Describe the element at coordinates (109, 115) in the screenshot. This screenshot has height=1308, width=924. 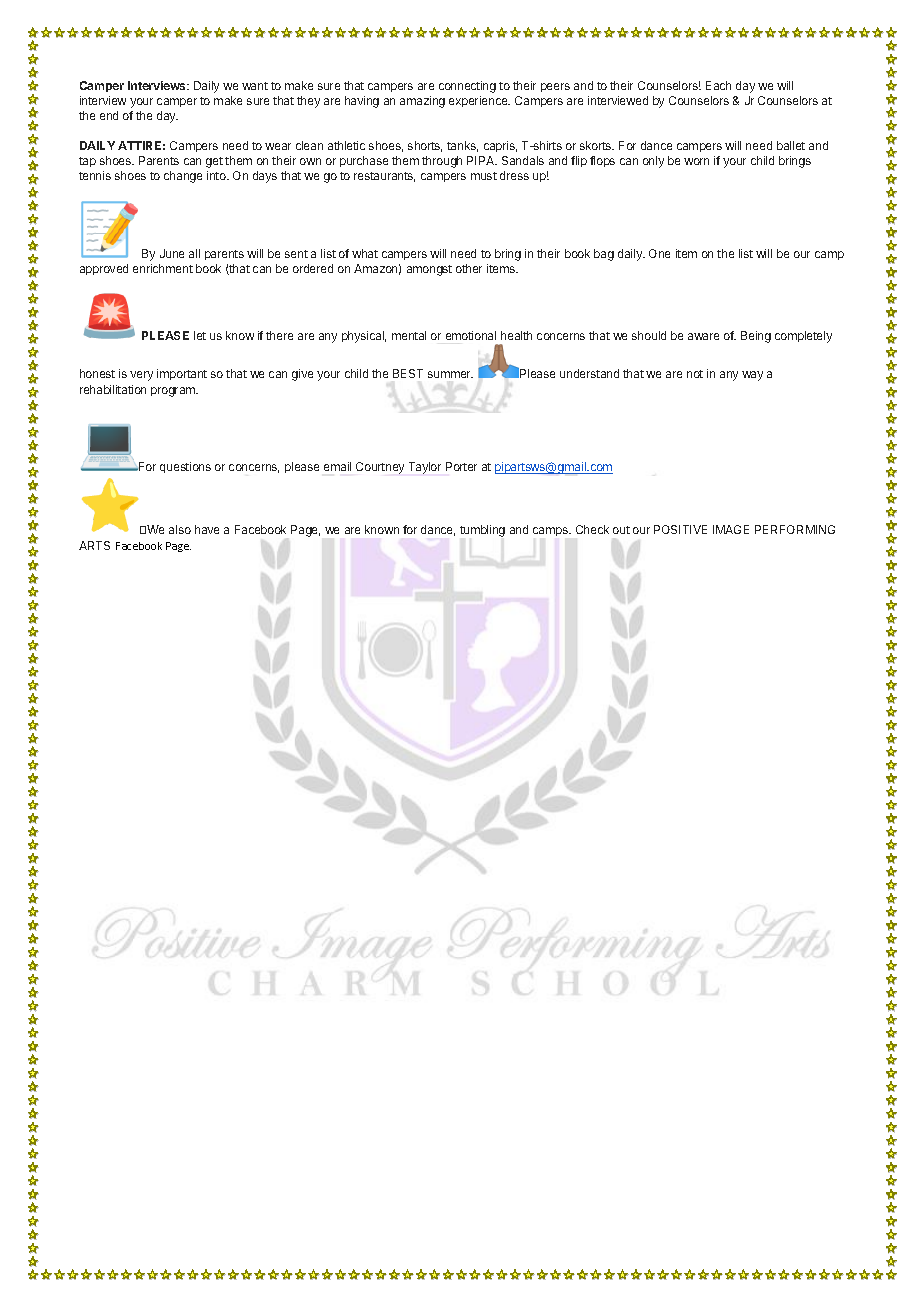
I see `end` at that location.
